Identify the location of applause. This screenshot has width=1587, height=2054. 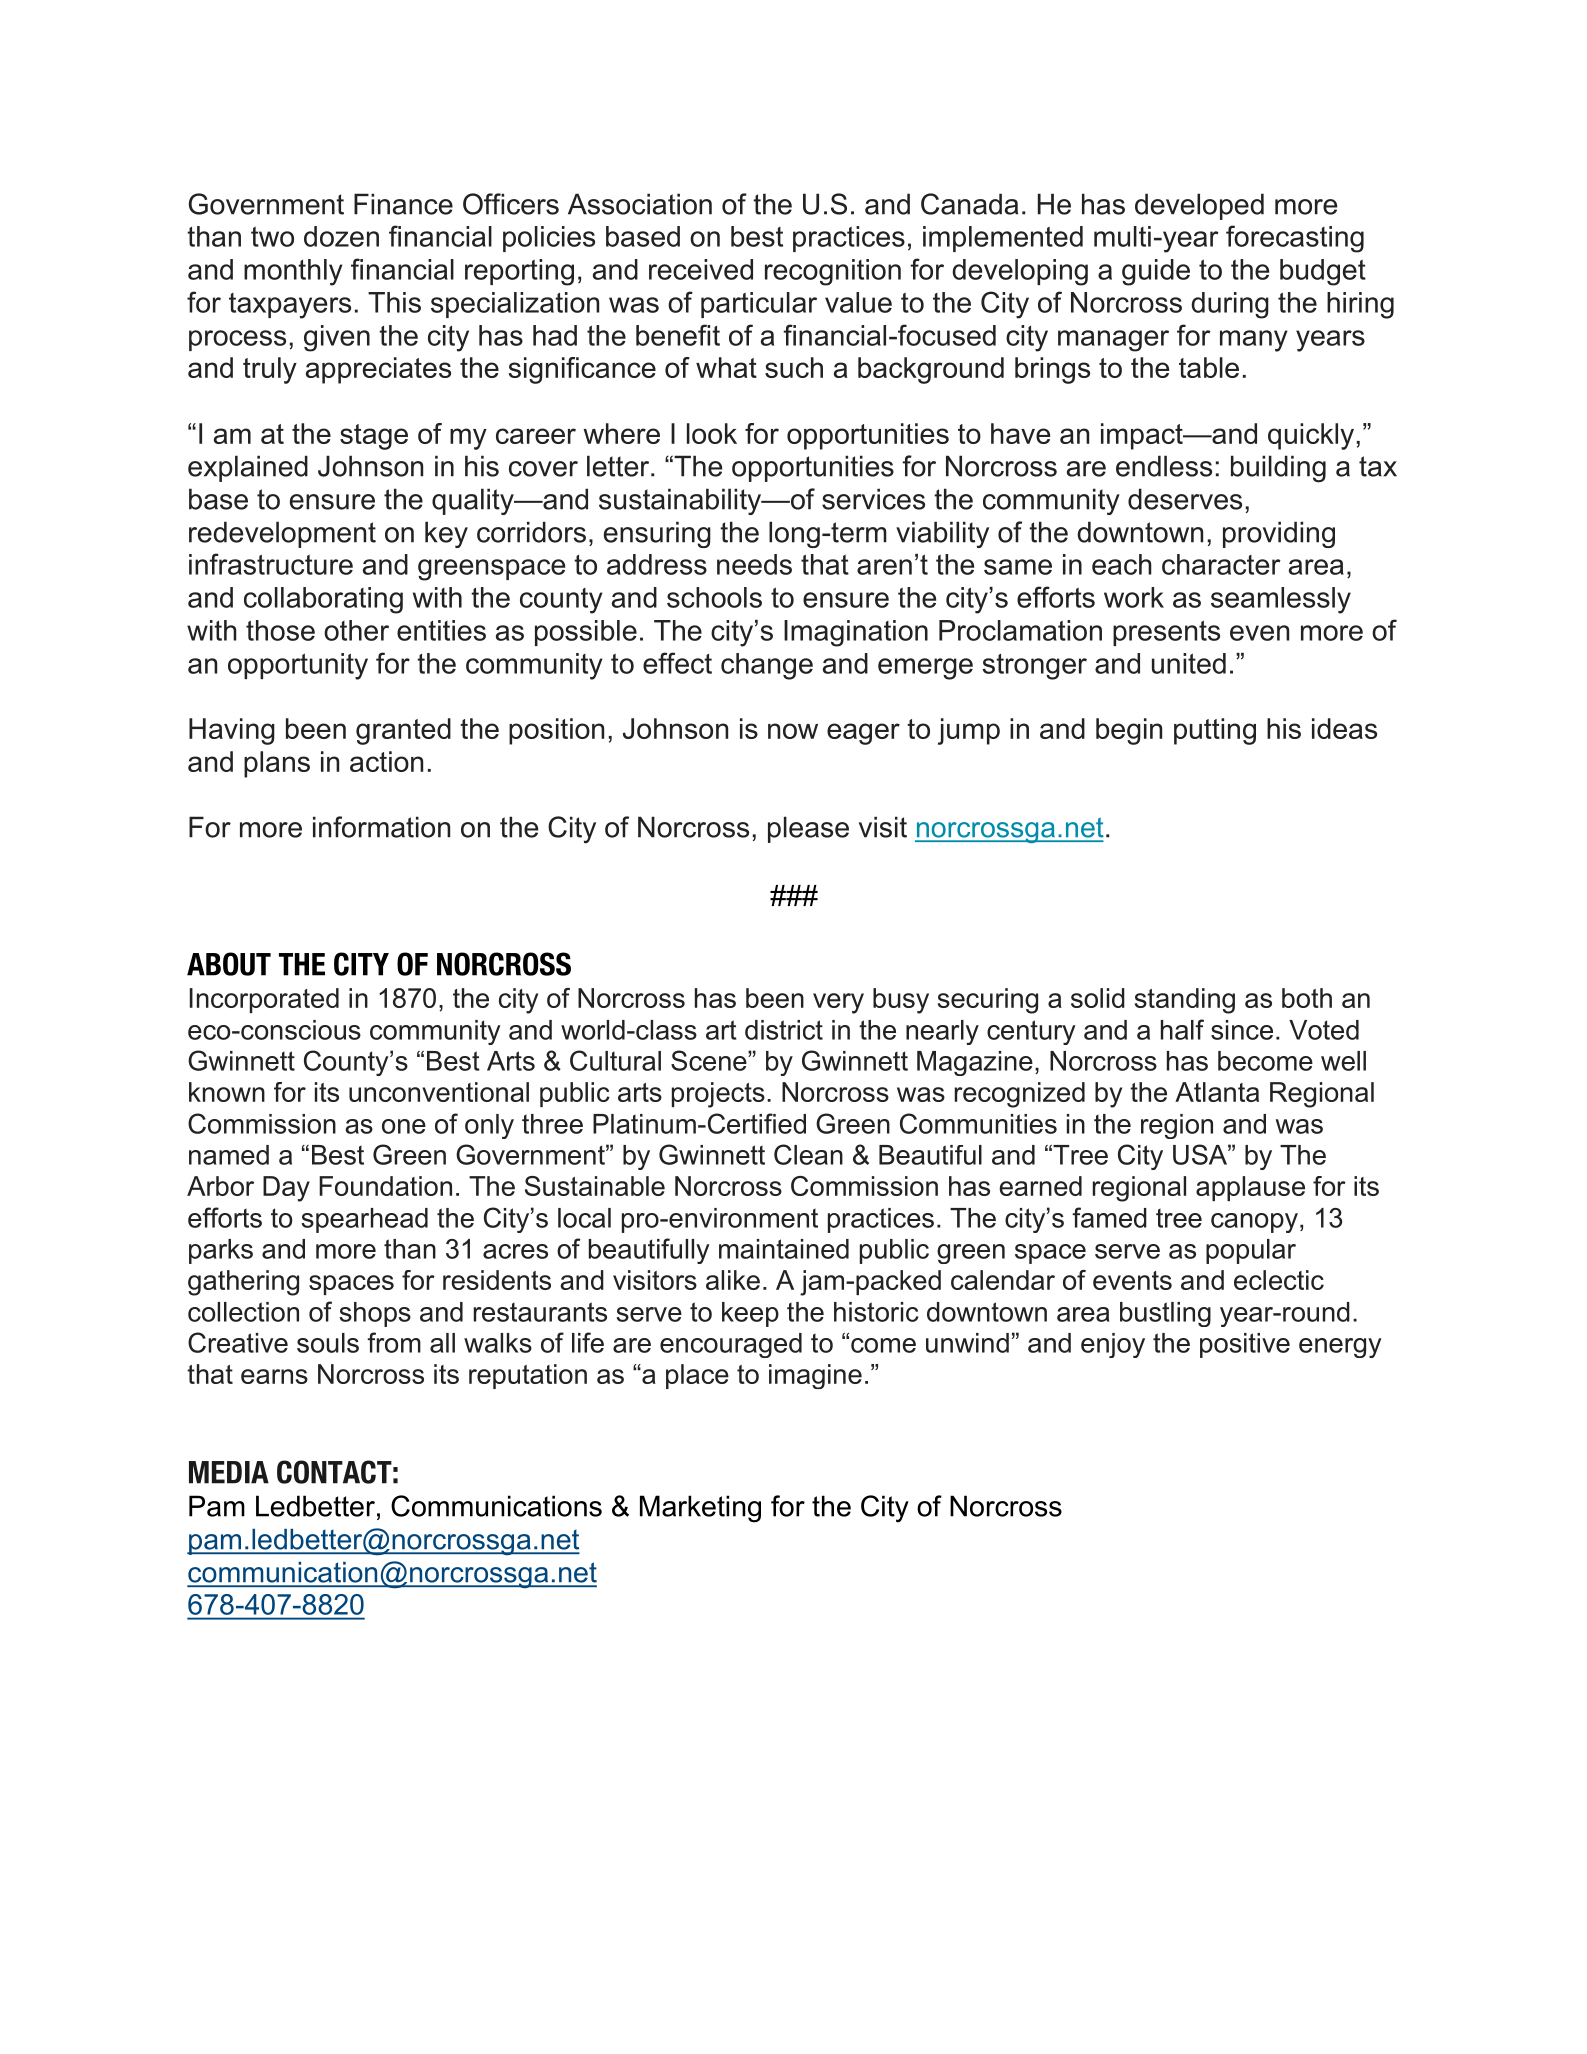
(1250, 1188).
